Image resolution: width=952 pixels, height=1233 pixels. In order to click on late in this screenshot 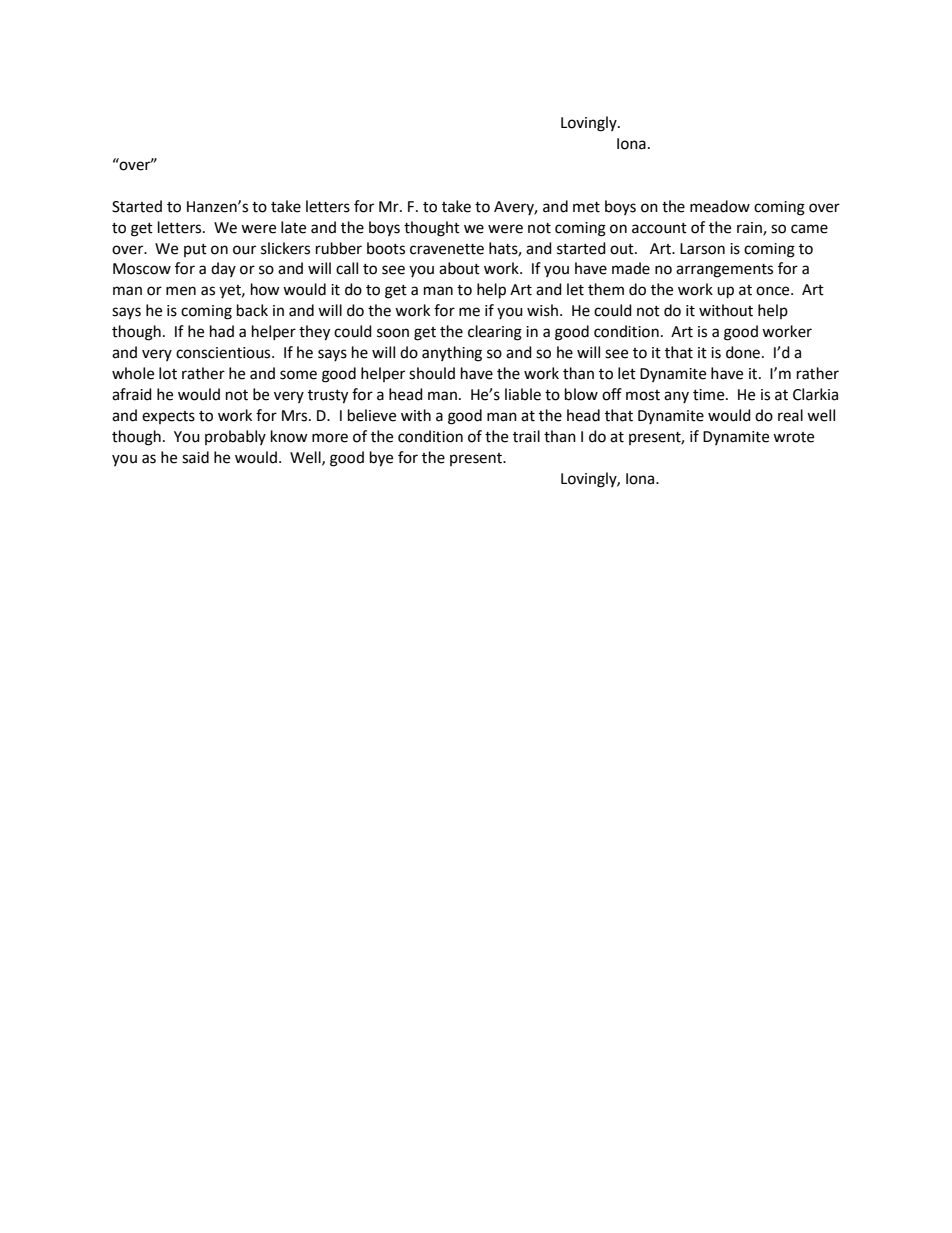, I will do `click(293, 227)`.
